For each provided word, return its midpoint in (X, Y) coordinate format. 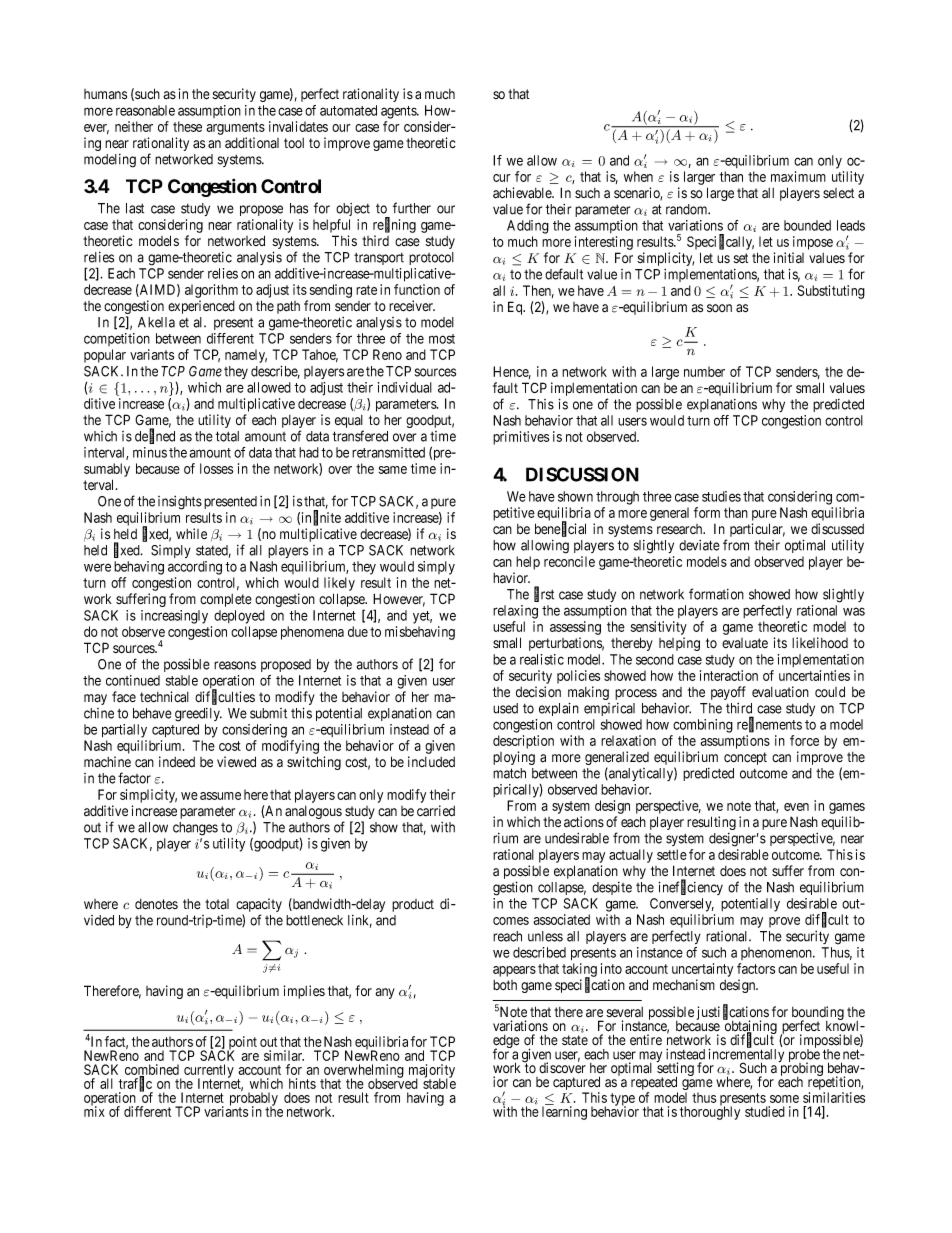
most (442, 339)
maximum (798, 176)
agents (399, 112)
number (704, 371)
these (187, 126)
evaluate (745, 643)
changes (195, 829)
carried (436, 811)
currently (209, 1072)
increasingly (174, 617)
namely (246, 356)
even (796, 807)
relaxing (515, 612)
